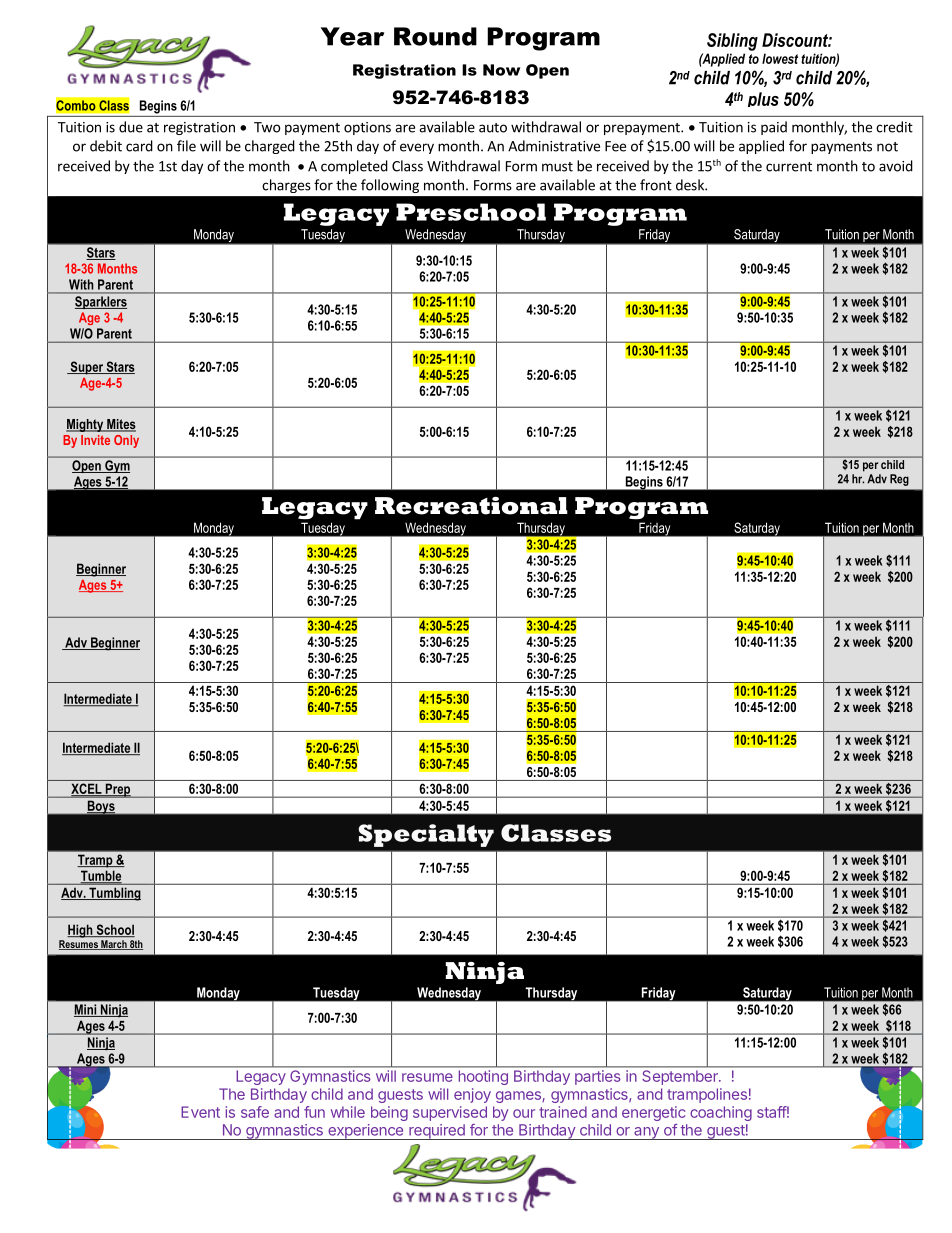 The width and height of the document is (952, 1233). Describe the element at coordinates (200, 1112) in the document. I see `Event` at that location.
